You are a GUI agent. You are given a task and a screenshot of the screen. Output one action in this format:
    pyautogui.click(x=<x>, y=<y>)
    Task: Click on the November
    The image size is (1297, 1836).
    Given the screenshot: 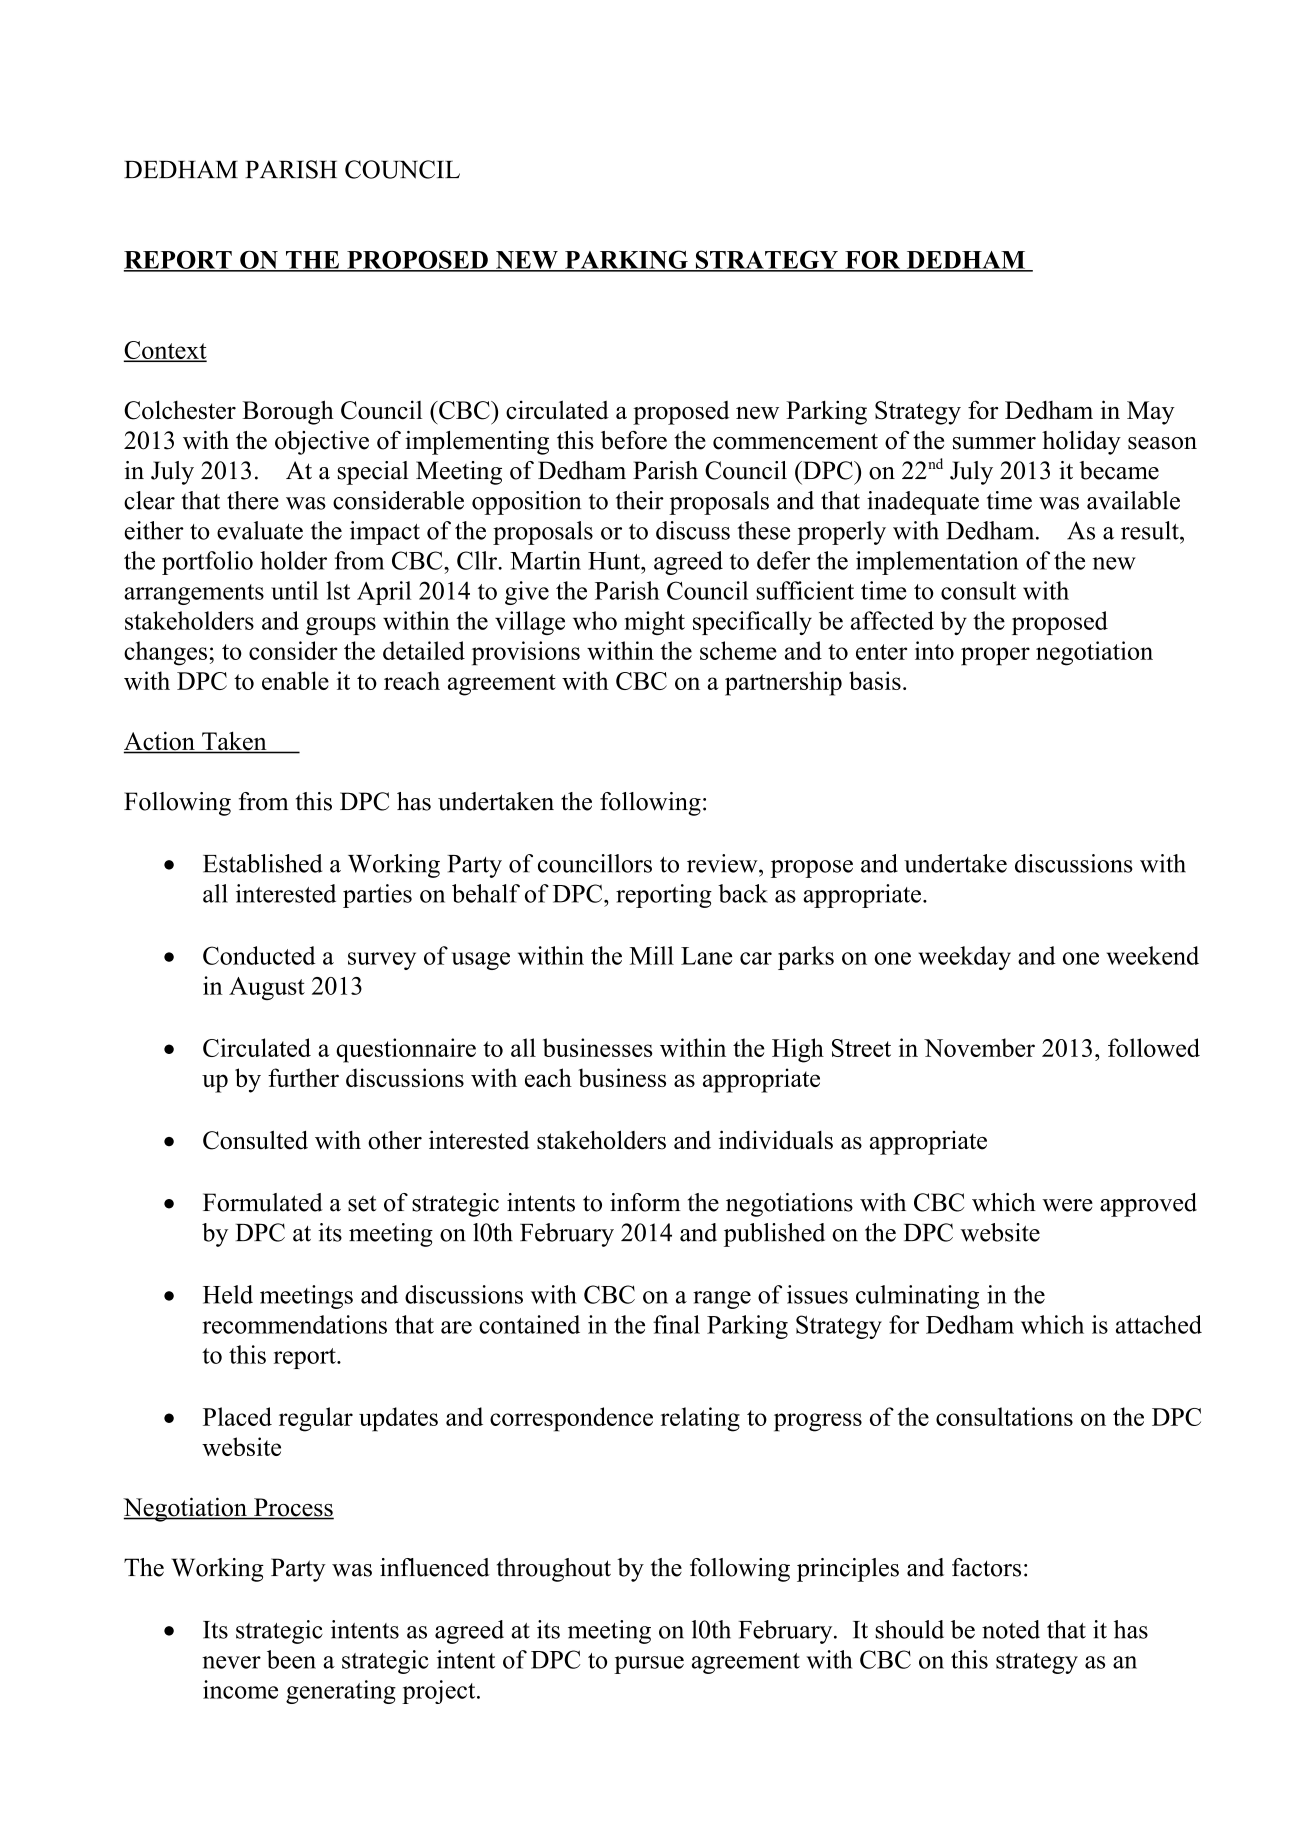 What is the action you would take?
    pyautogui.click(x=979, y=1047)
